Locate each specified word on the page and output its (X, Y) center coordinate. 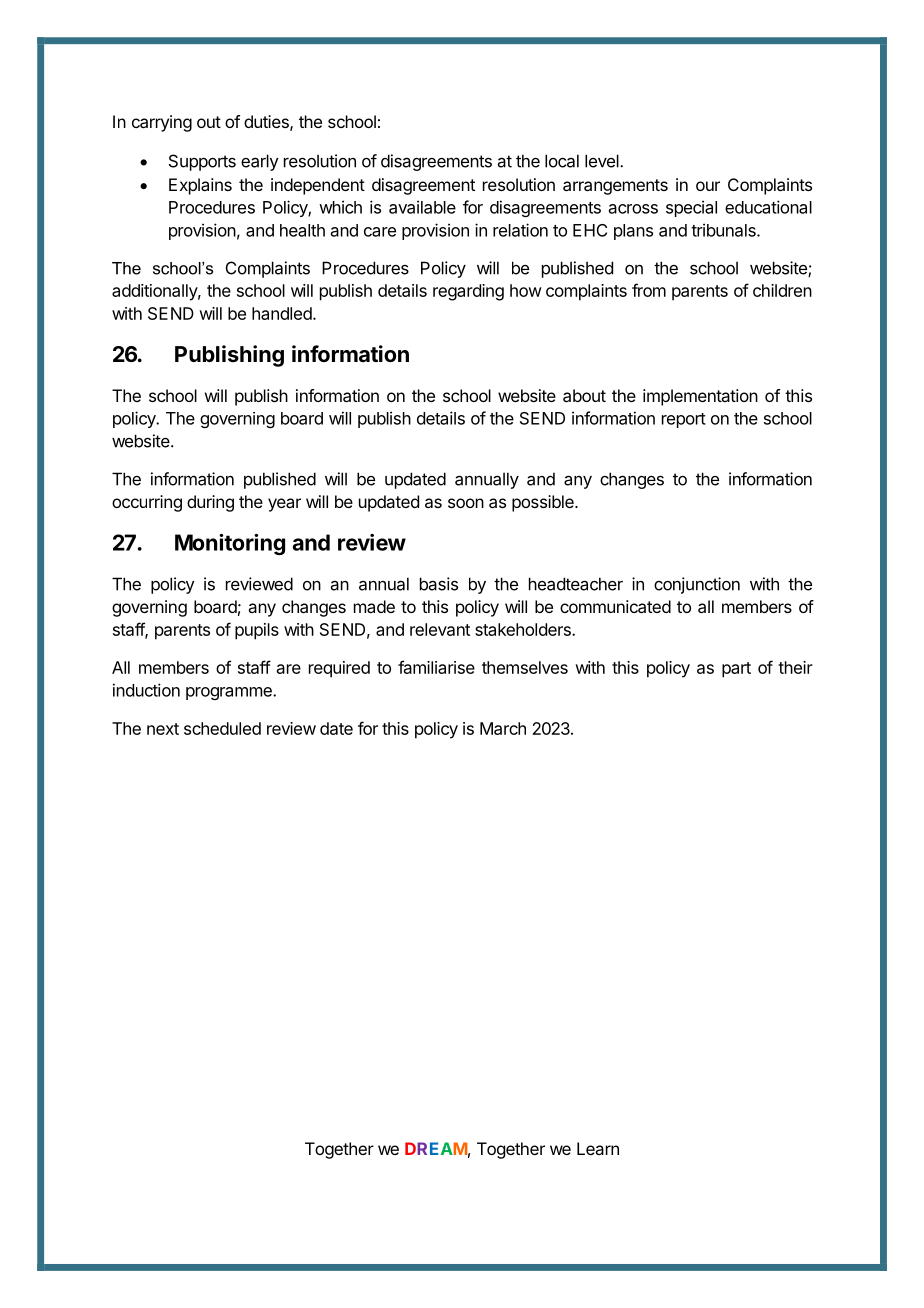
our (708, 186)
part (736, 670)
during (210, 503)
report (684, 420)
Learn (598, 1148)
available (422, 207)
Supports (202, 162)
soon (466, 503)
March (503, 728)
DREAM (436, 1148)
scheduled (222, 728)
